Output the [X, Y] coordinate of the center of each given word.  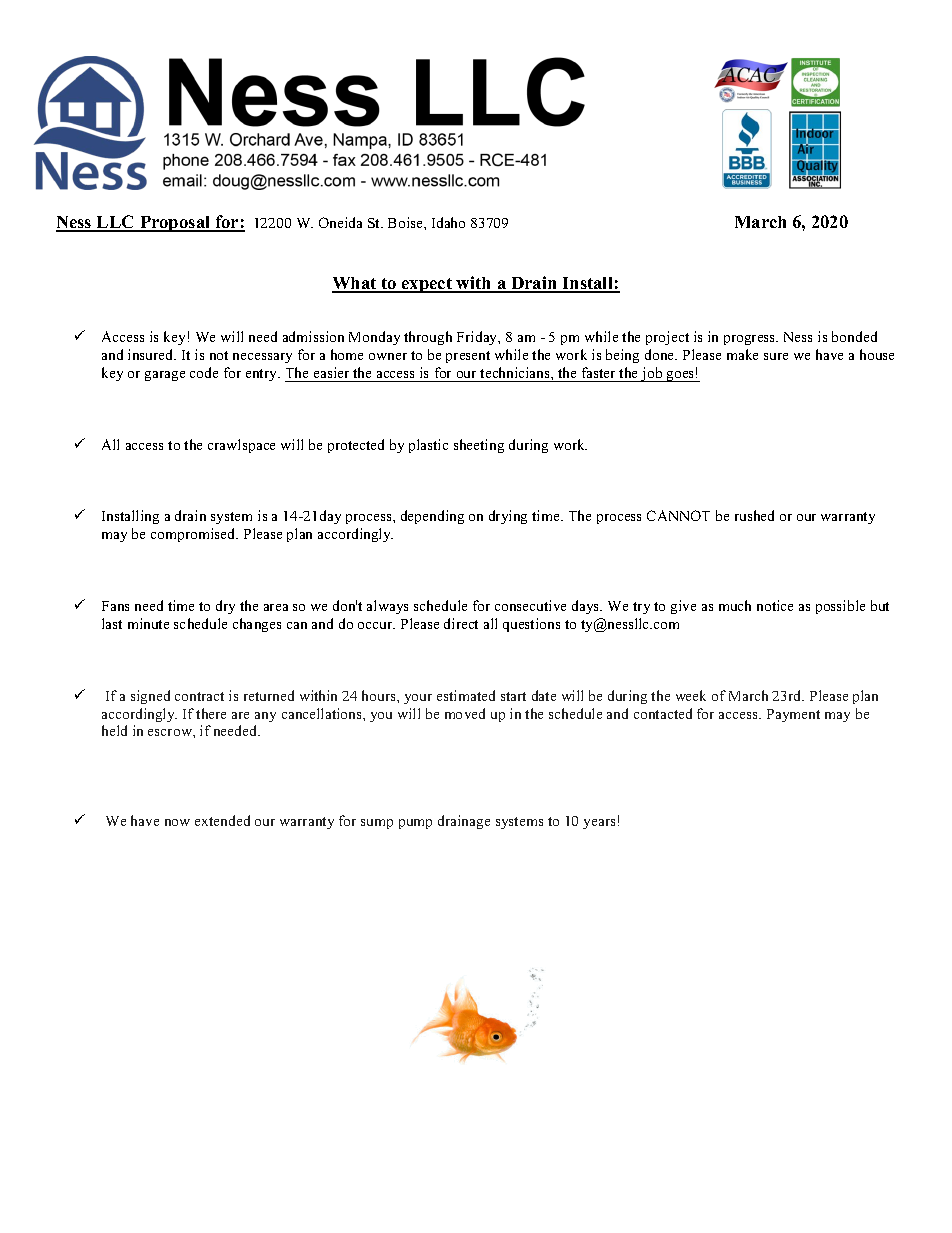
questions [531, 625]
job [652, 374]
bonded [854, 336]
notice [775, 605]
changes [257, 625]
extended [222, 820]
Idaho [448, 222]
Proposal [175, 224]
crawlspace [241, 446]
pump [415, 824]
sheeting [479, 446]
